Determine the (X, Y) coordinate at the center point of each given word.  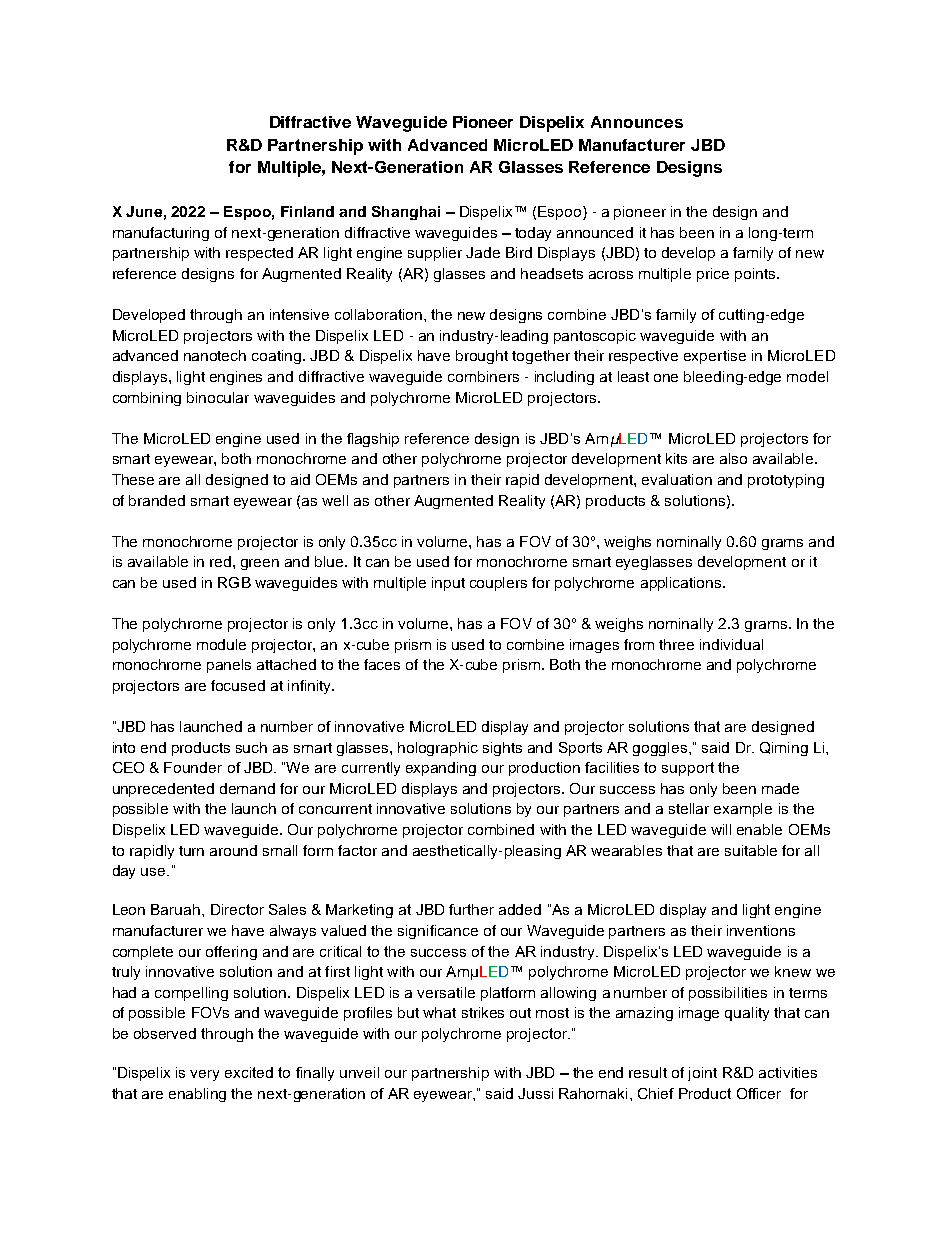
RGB (234, 582)
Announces (637, 122)
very (204, 1075)
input (448, 584)
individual (731, 644)
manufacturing (161, 234)
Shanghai (406, 213)
